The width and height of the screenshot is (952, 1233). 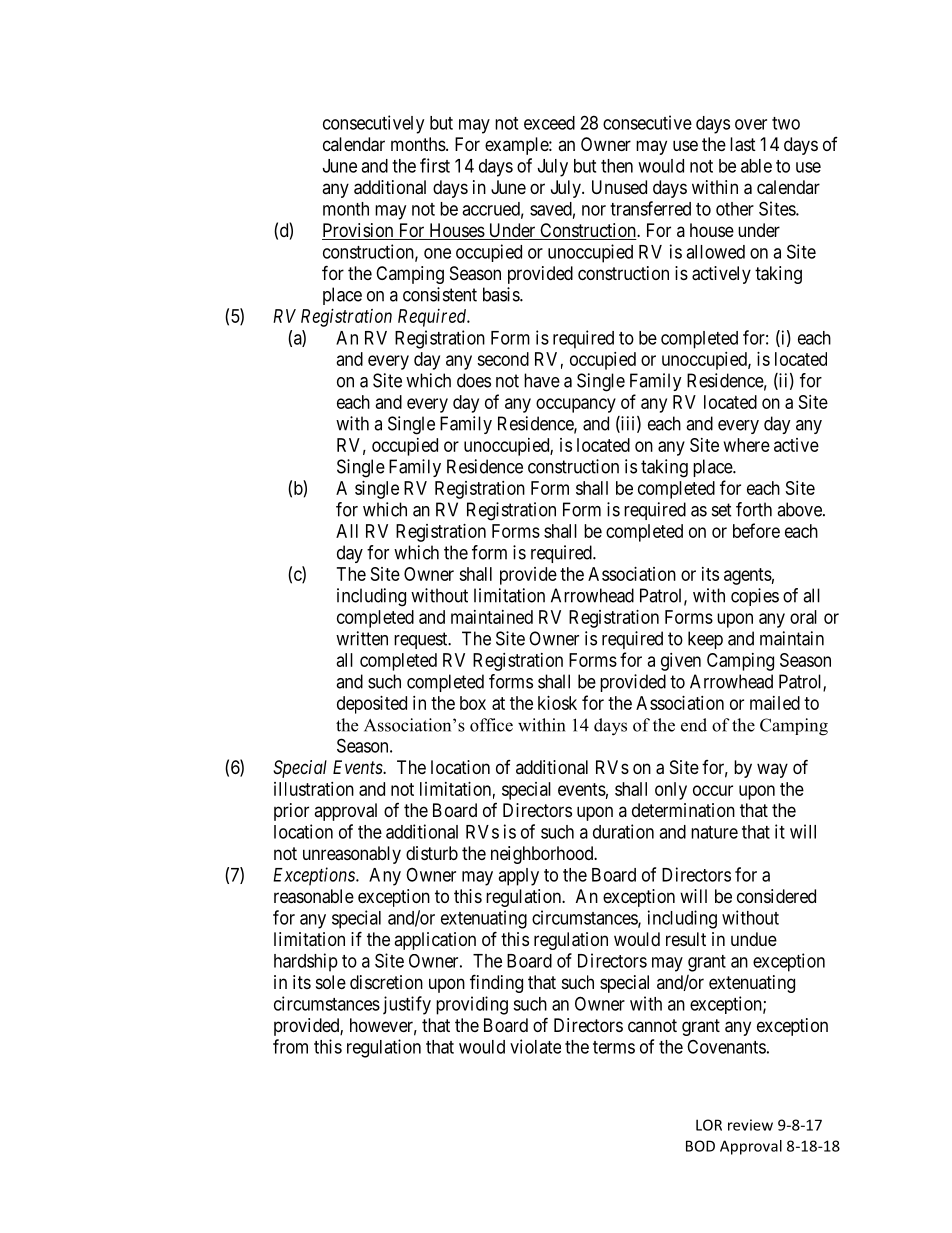 I want to click on exceed, so click(x=549, y=123).
